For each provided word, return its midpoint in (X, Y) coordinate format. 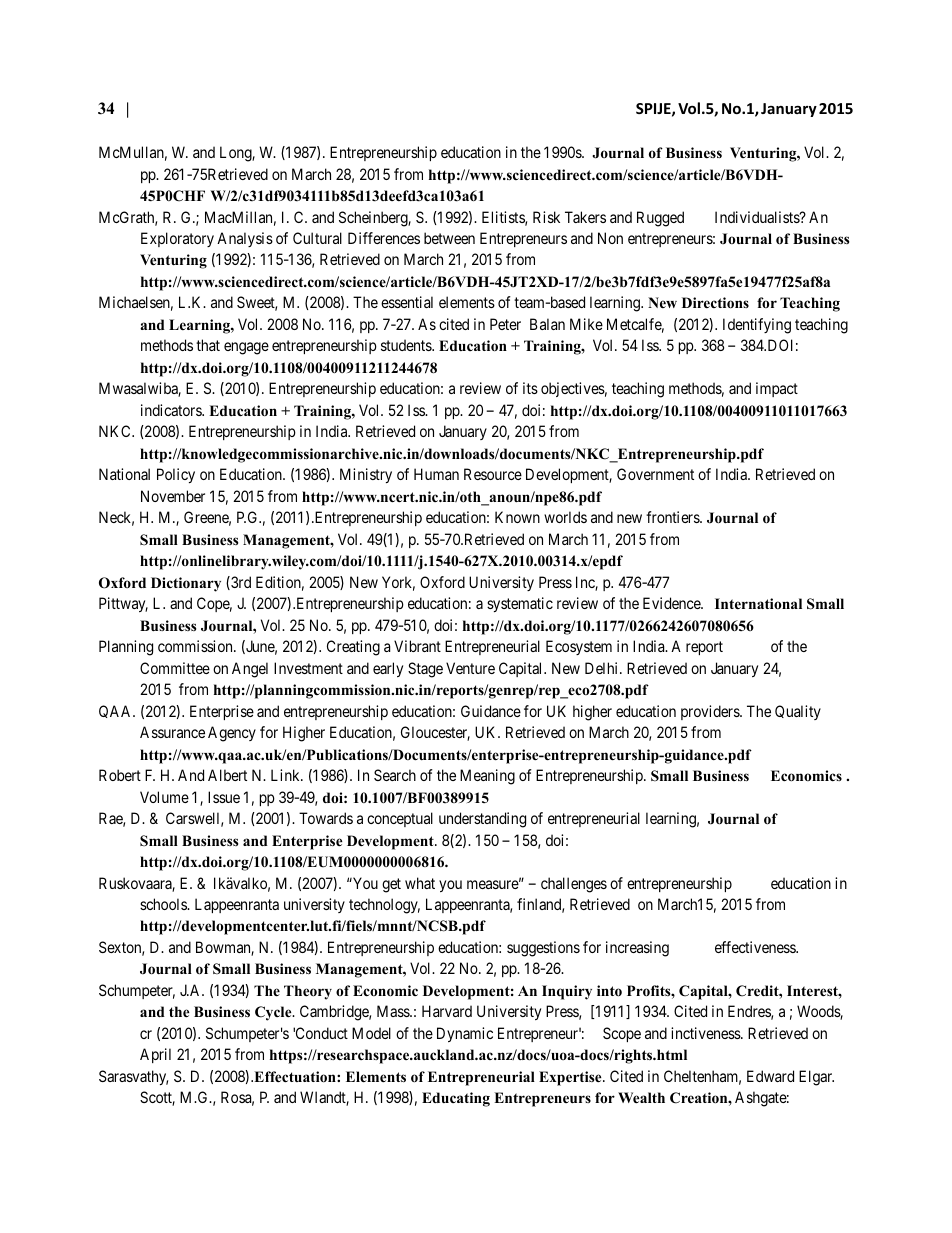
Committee (175, 668)
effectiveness (756, 947)
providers (711, 712)
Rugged (660, 219)
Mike (586, 324)
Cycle (274, 1013)
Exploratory (177, 239)
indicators (172, 410)
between (449, 238)
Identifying (757, 326)
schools (164, 904)
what (420, 883)
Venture (470, 668)
